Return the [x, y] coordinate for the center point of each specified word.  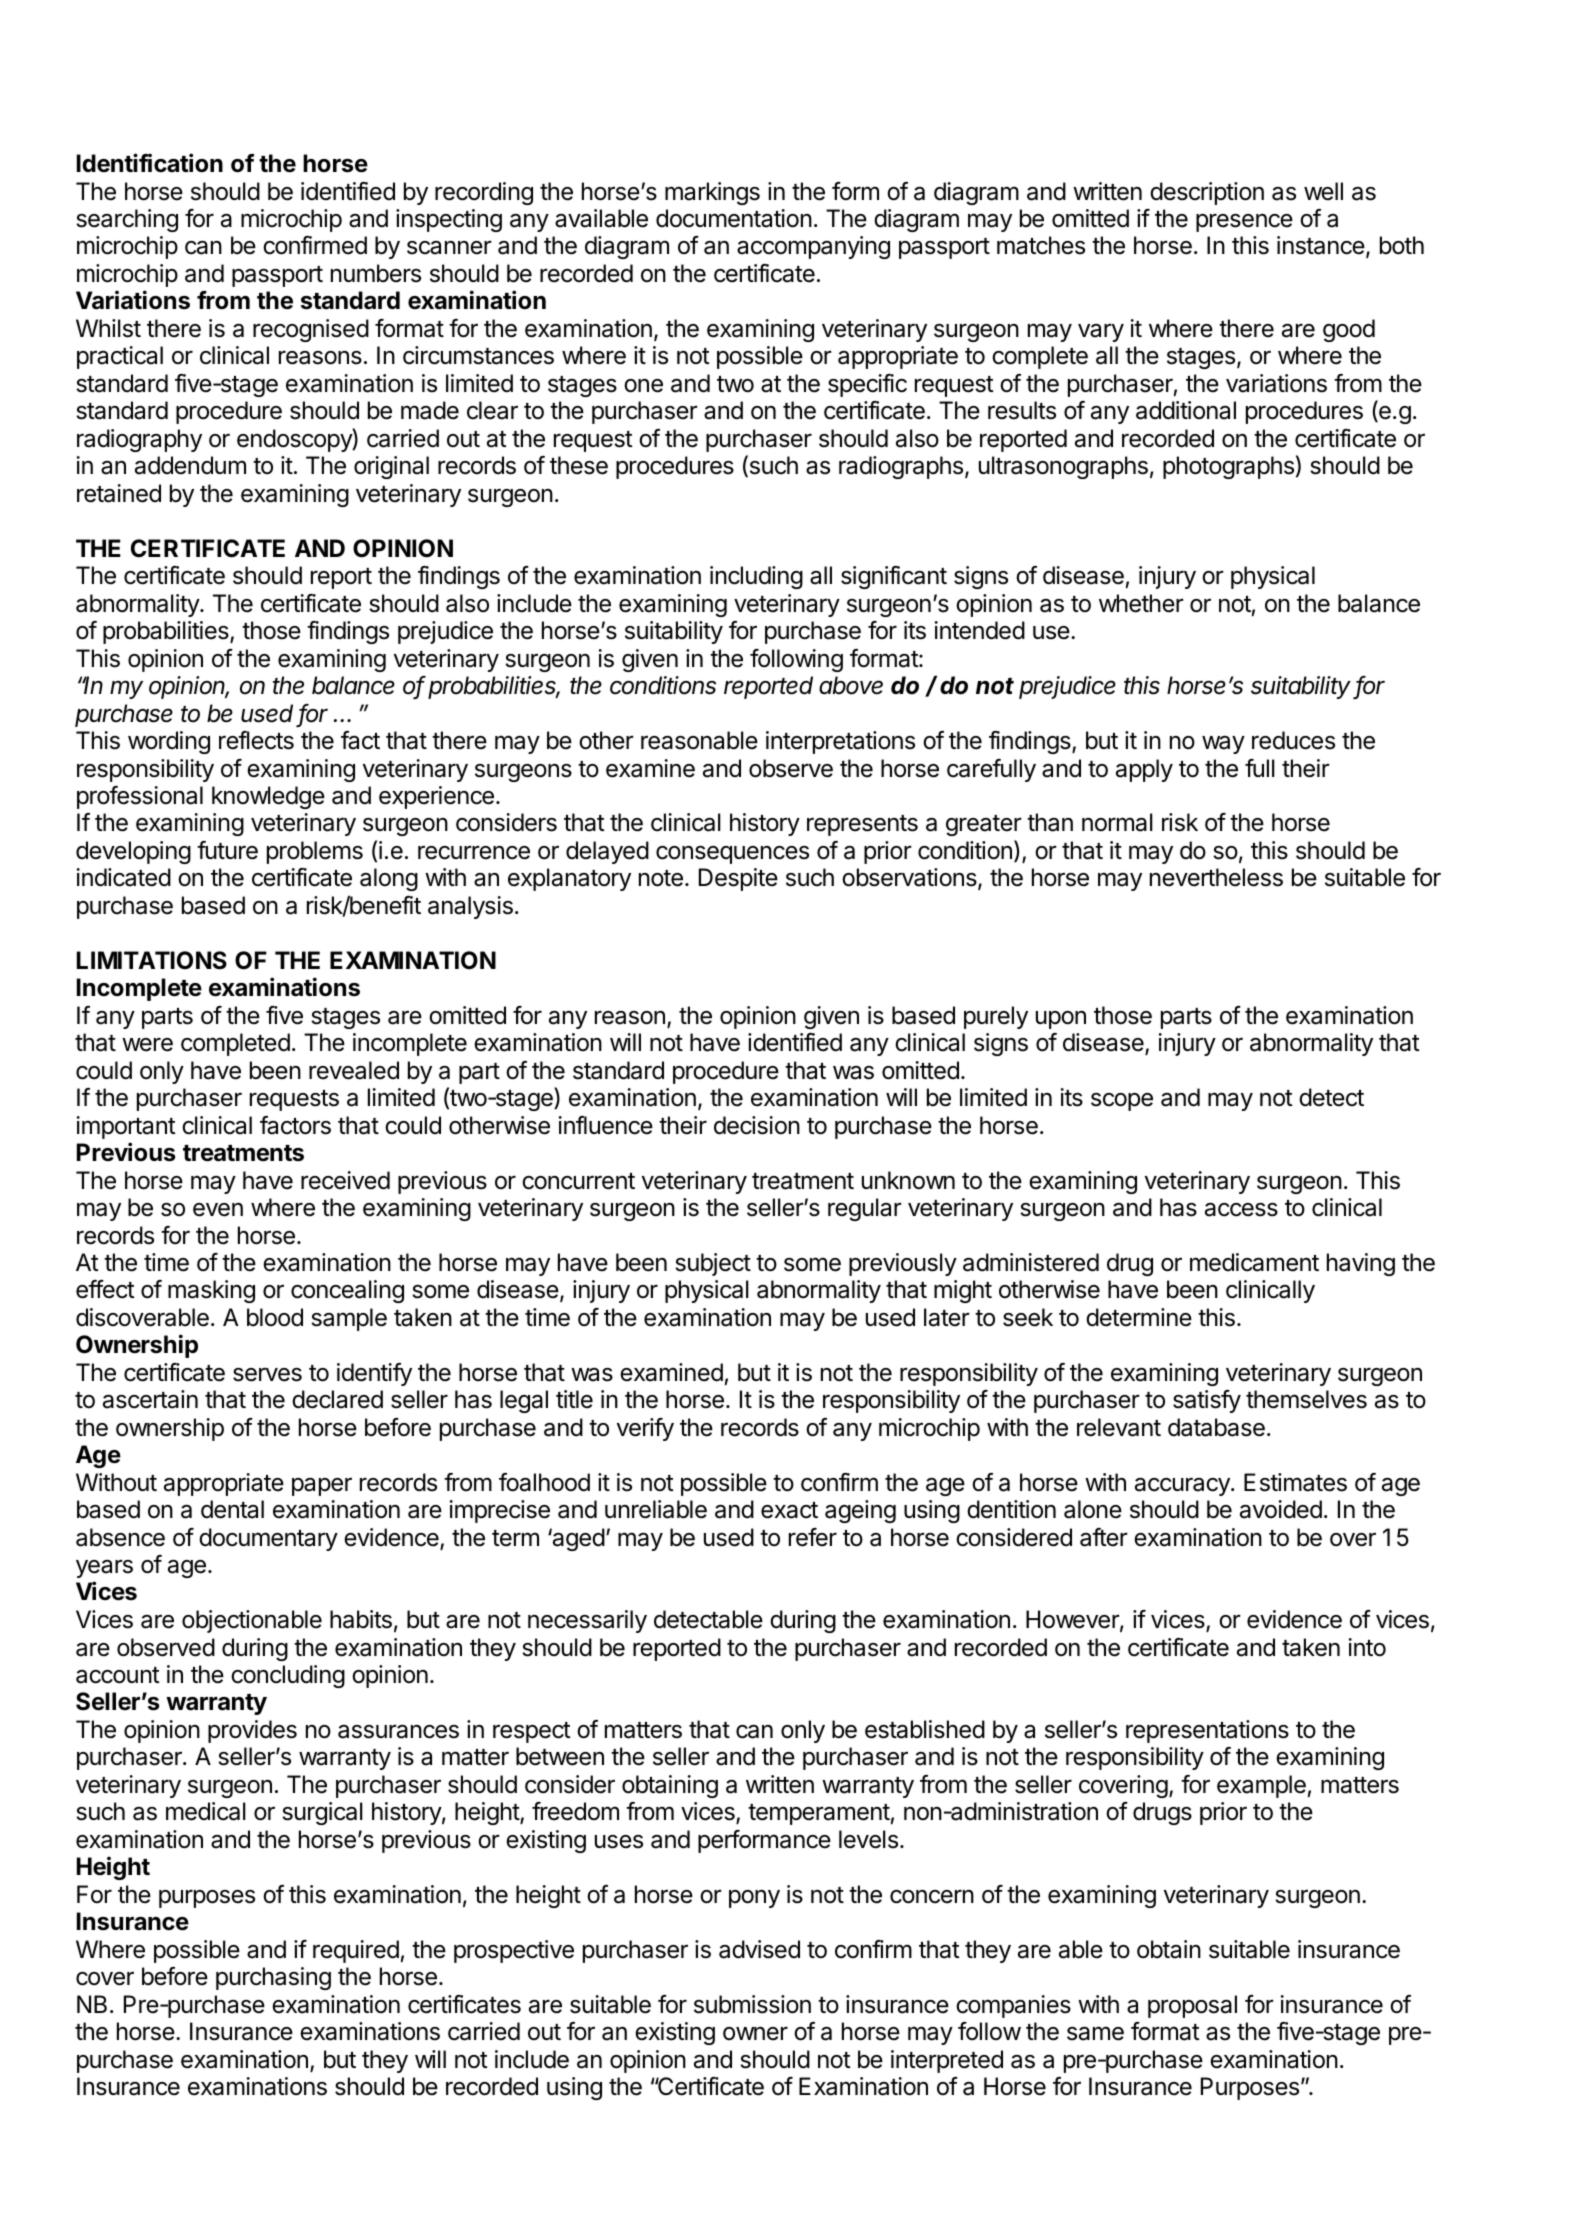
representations [1207, 1731]
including [756, 577]
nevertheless [1216, 877]
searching [127, 220]
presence [1244, 222]
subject [713, 1264]
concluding [288, 1676]
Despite [738, 879]
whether [1141, 603]
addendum [190, 465]
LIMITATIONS [152, 960]
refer [813, 1537]
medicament [1254, 1262]
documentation [734, 218]
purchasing [273, 1978]
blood [275, 1317]
